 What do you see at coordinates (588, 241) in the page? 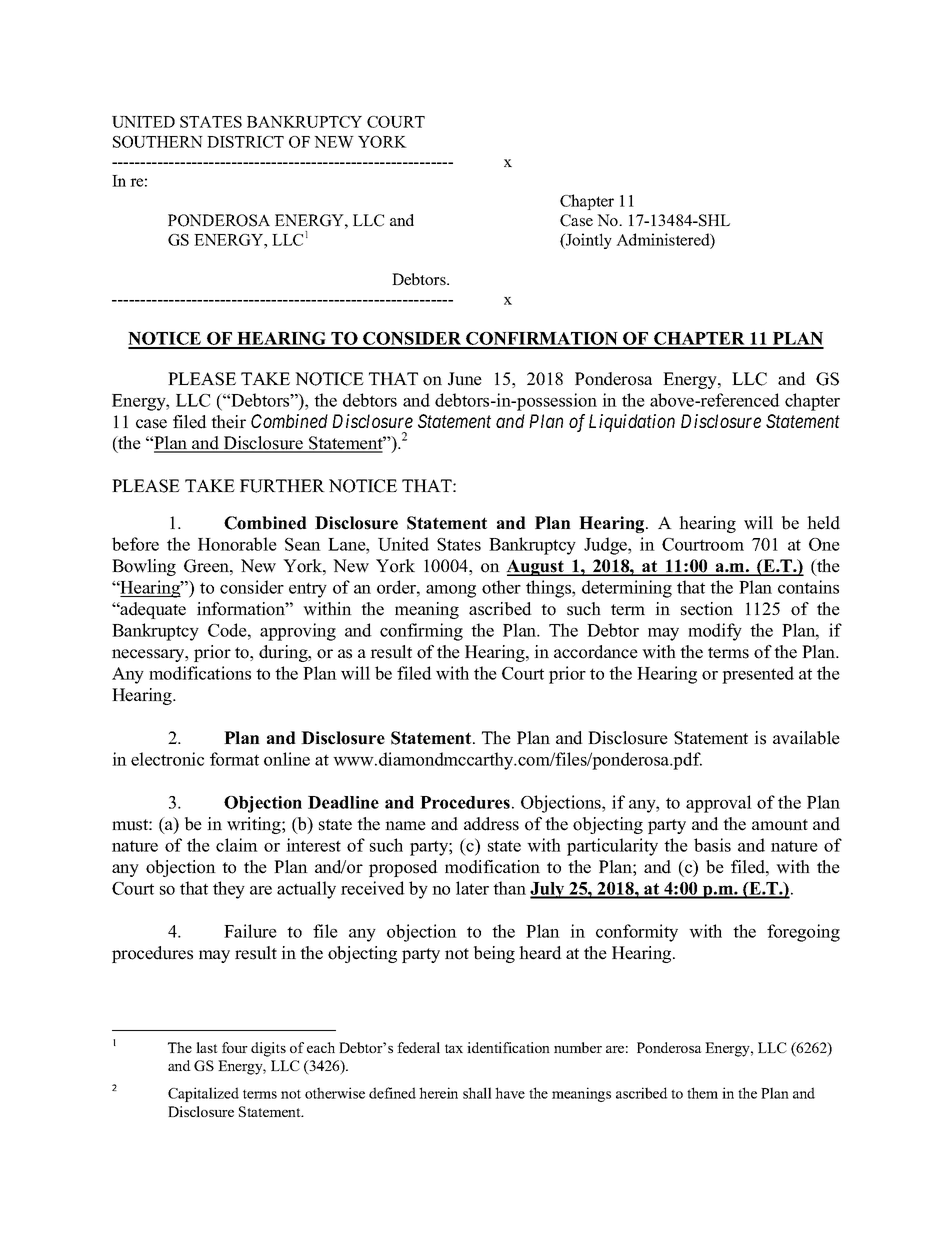
I see `Jointly` at bounding box center [588, 241].
